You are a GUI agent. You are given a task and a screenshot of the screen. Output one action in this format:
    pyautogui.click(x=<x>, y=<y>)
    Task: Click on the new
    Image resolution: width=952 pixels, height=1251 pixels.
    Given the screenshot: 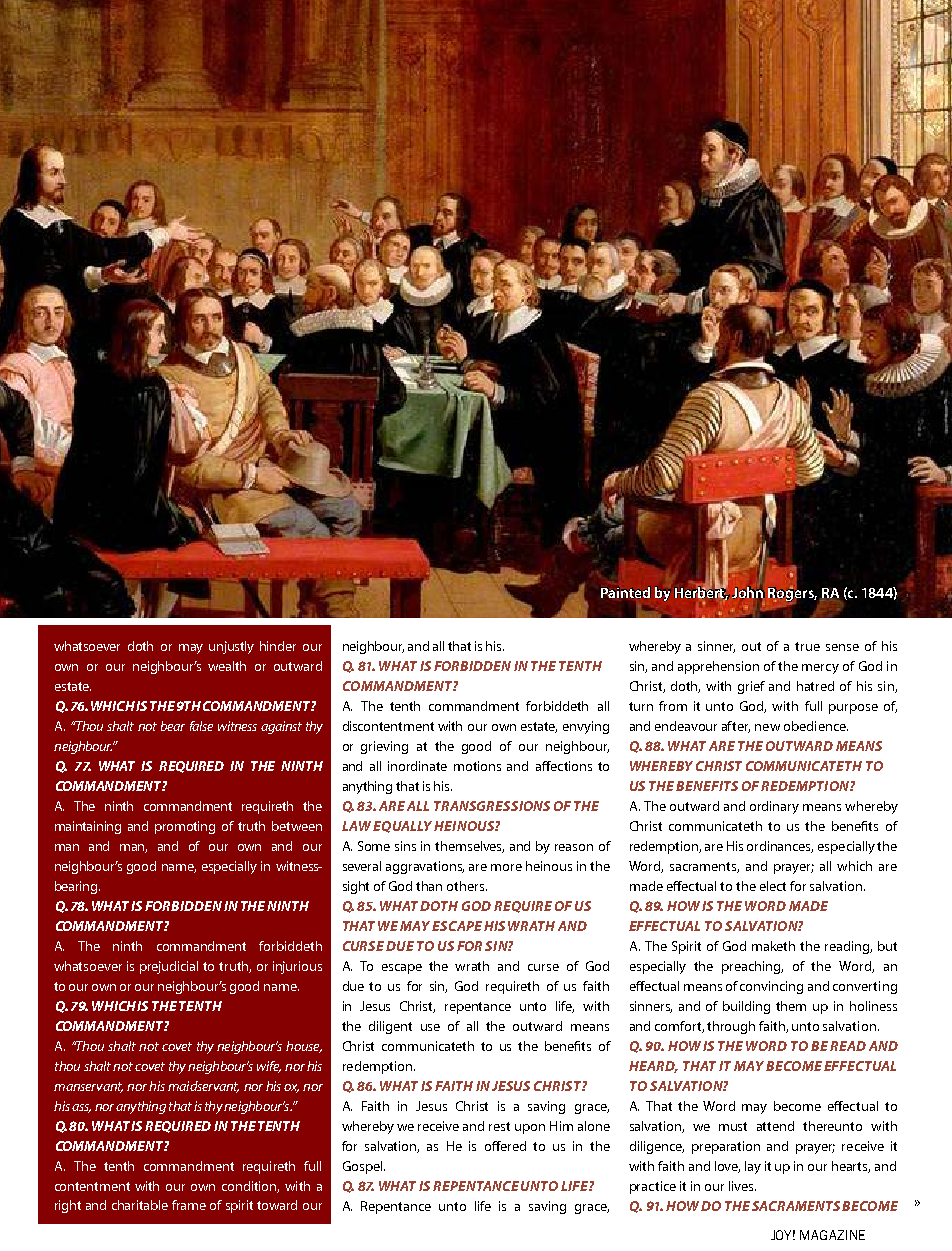 What is the action you would take?
    pyautogui.click(x=767, y=727)
